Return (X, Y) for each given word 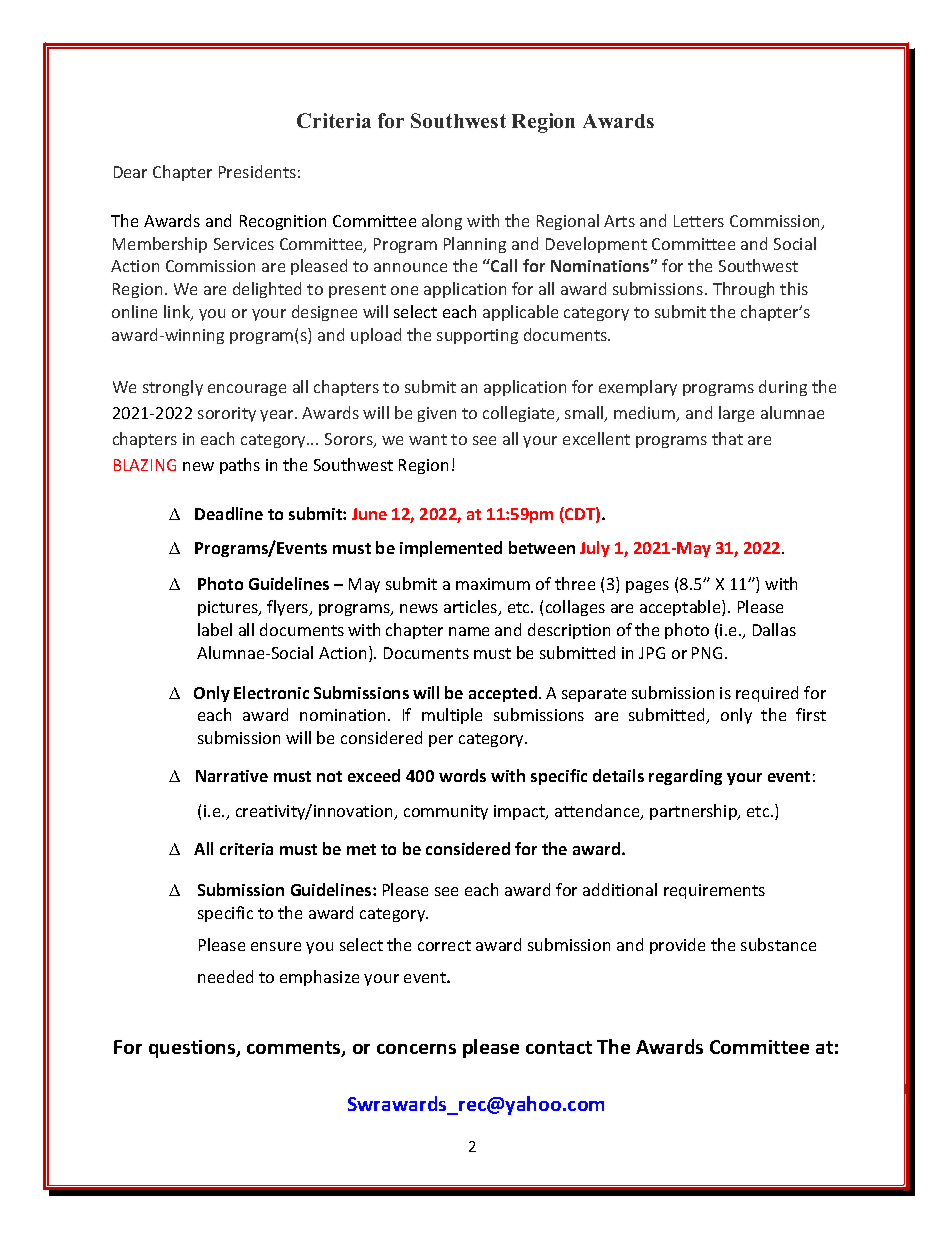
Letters (699, 221)
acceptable (681, 608)
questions (193, 1049)
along (442, 222)
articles (472, 608)
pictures (229, 608)
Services (244, 244)
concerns (416, 1049)
